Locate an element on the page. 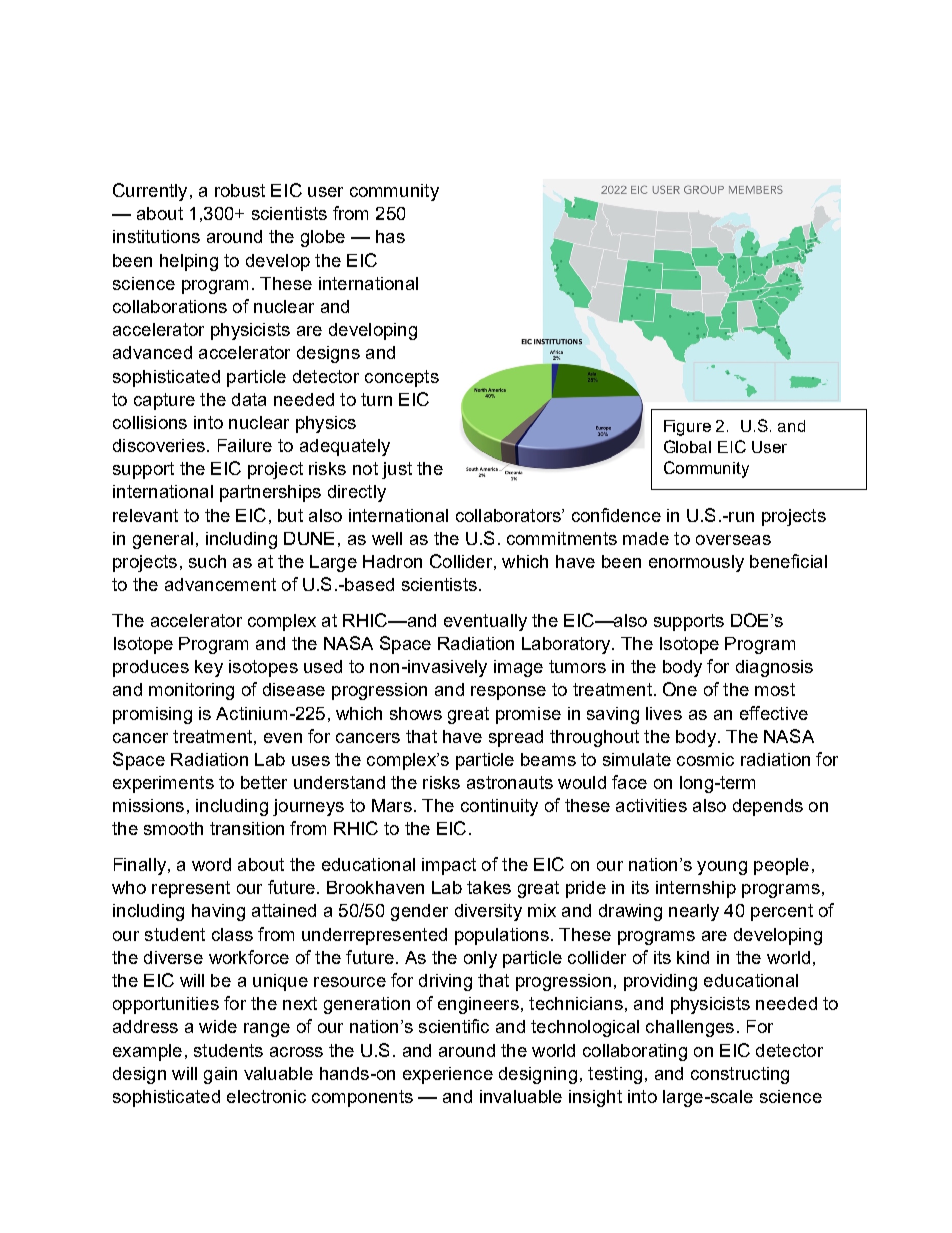  diagnosis is located at coordinates (774, 668).
